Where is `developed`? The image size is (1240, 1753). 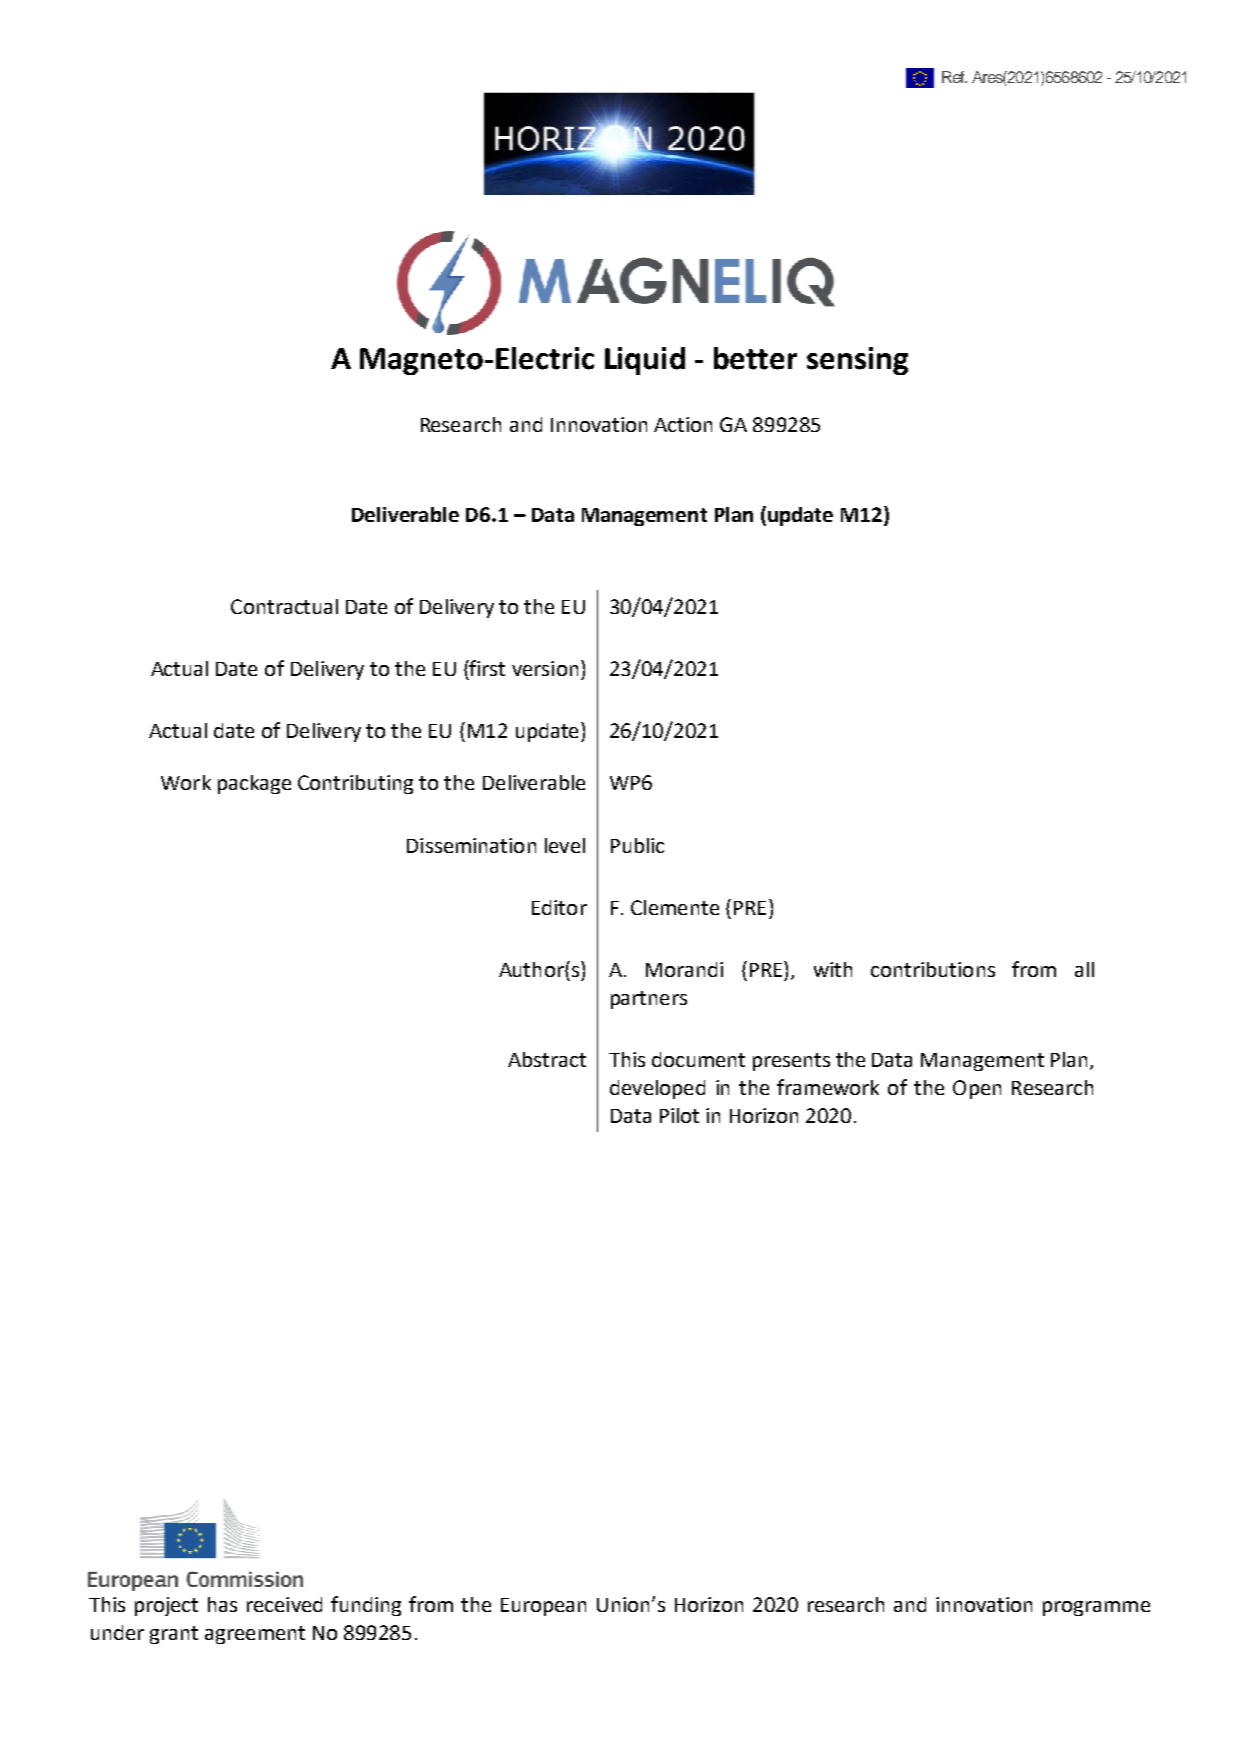
developed is located at coordinates (657, 1089).
